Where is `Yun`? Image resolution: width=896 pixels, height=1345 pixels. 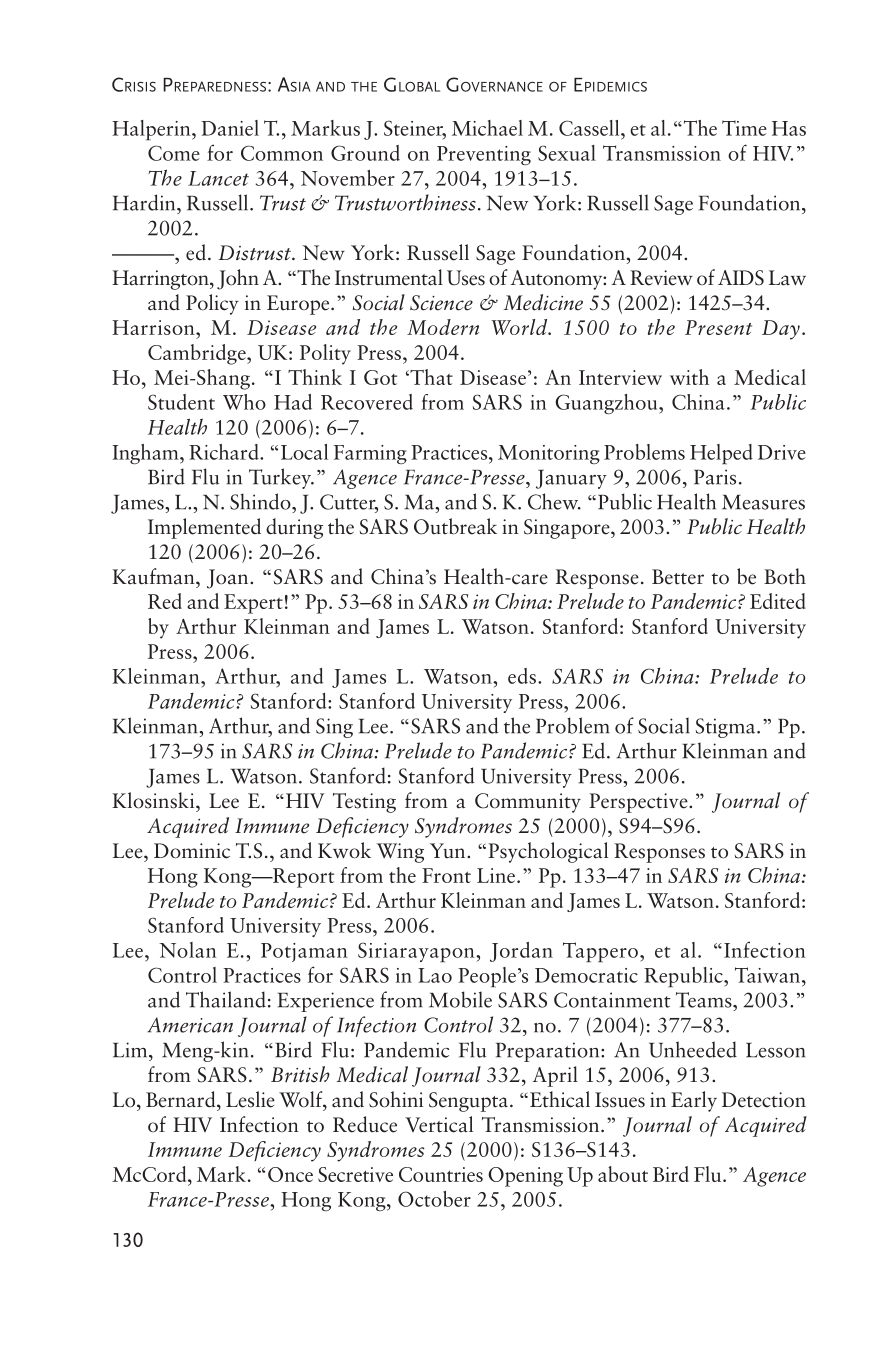 Yun is located at coordinates (449, 851).
